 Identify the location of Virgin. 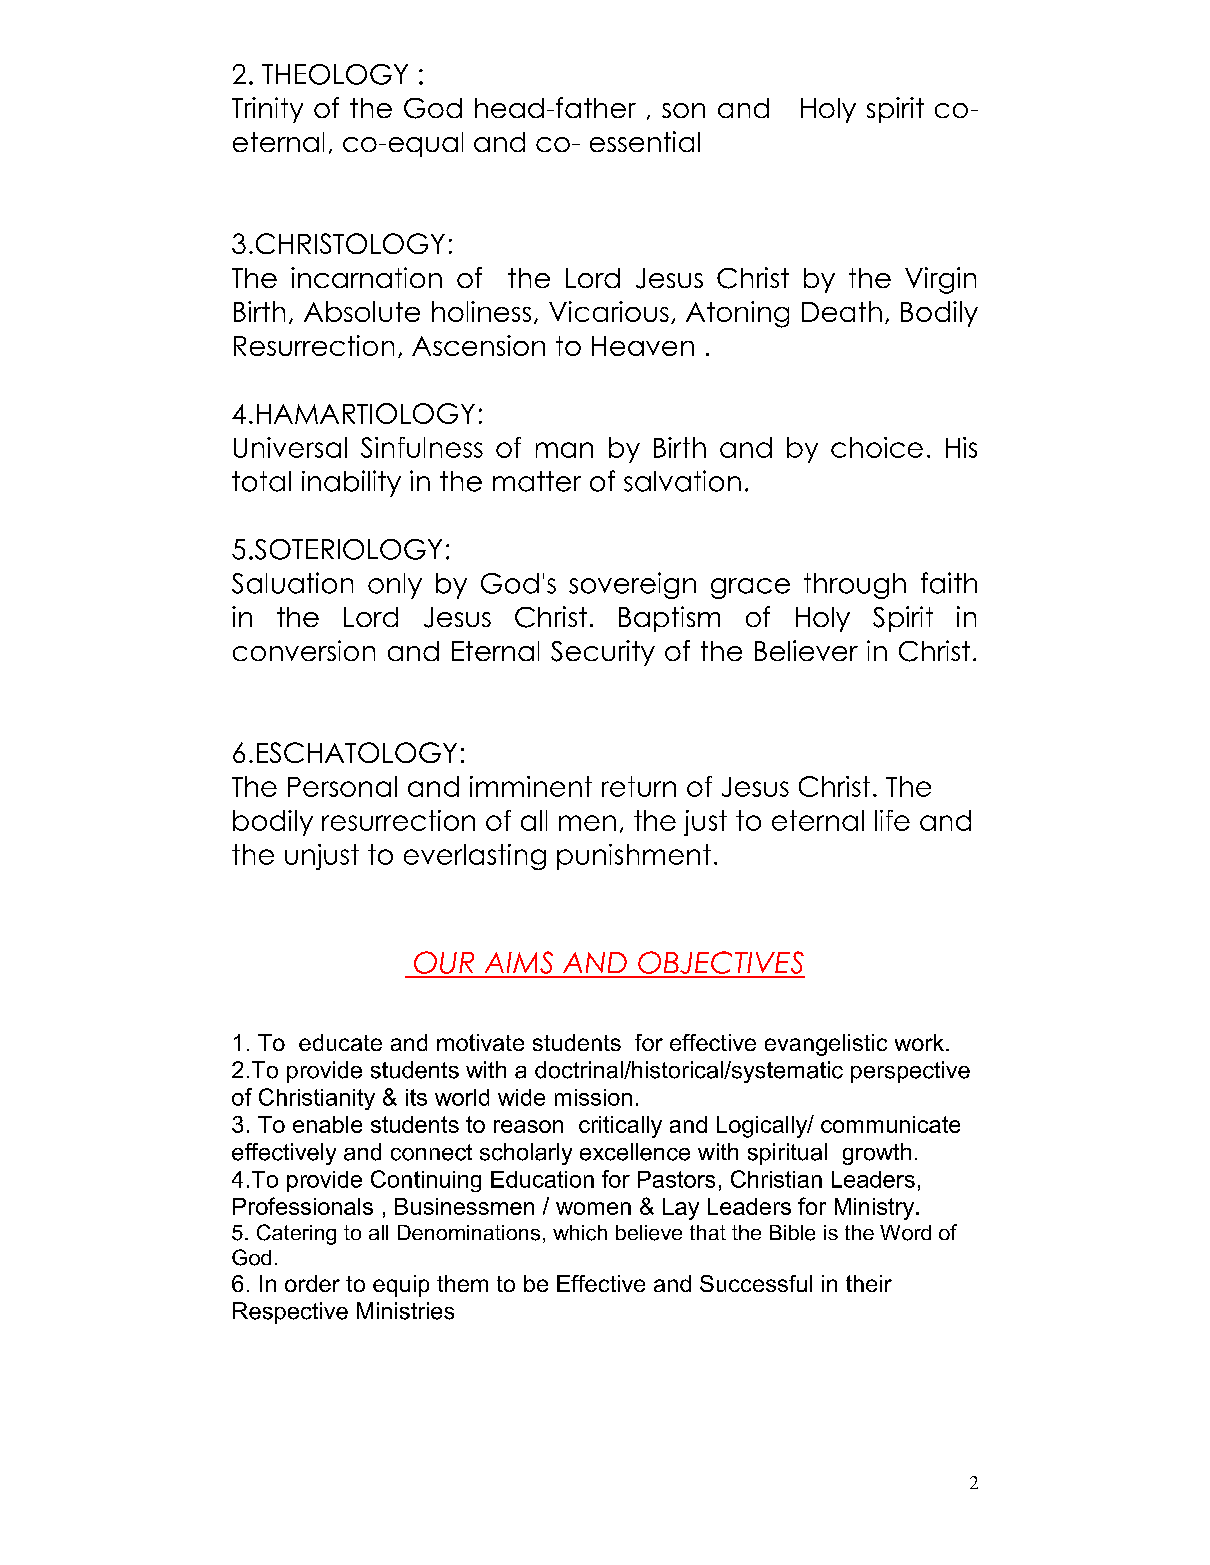
(940, 280).
